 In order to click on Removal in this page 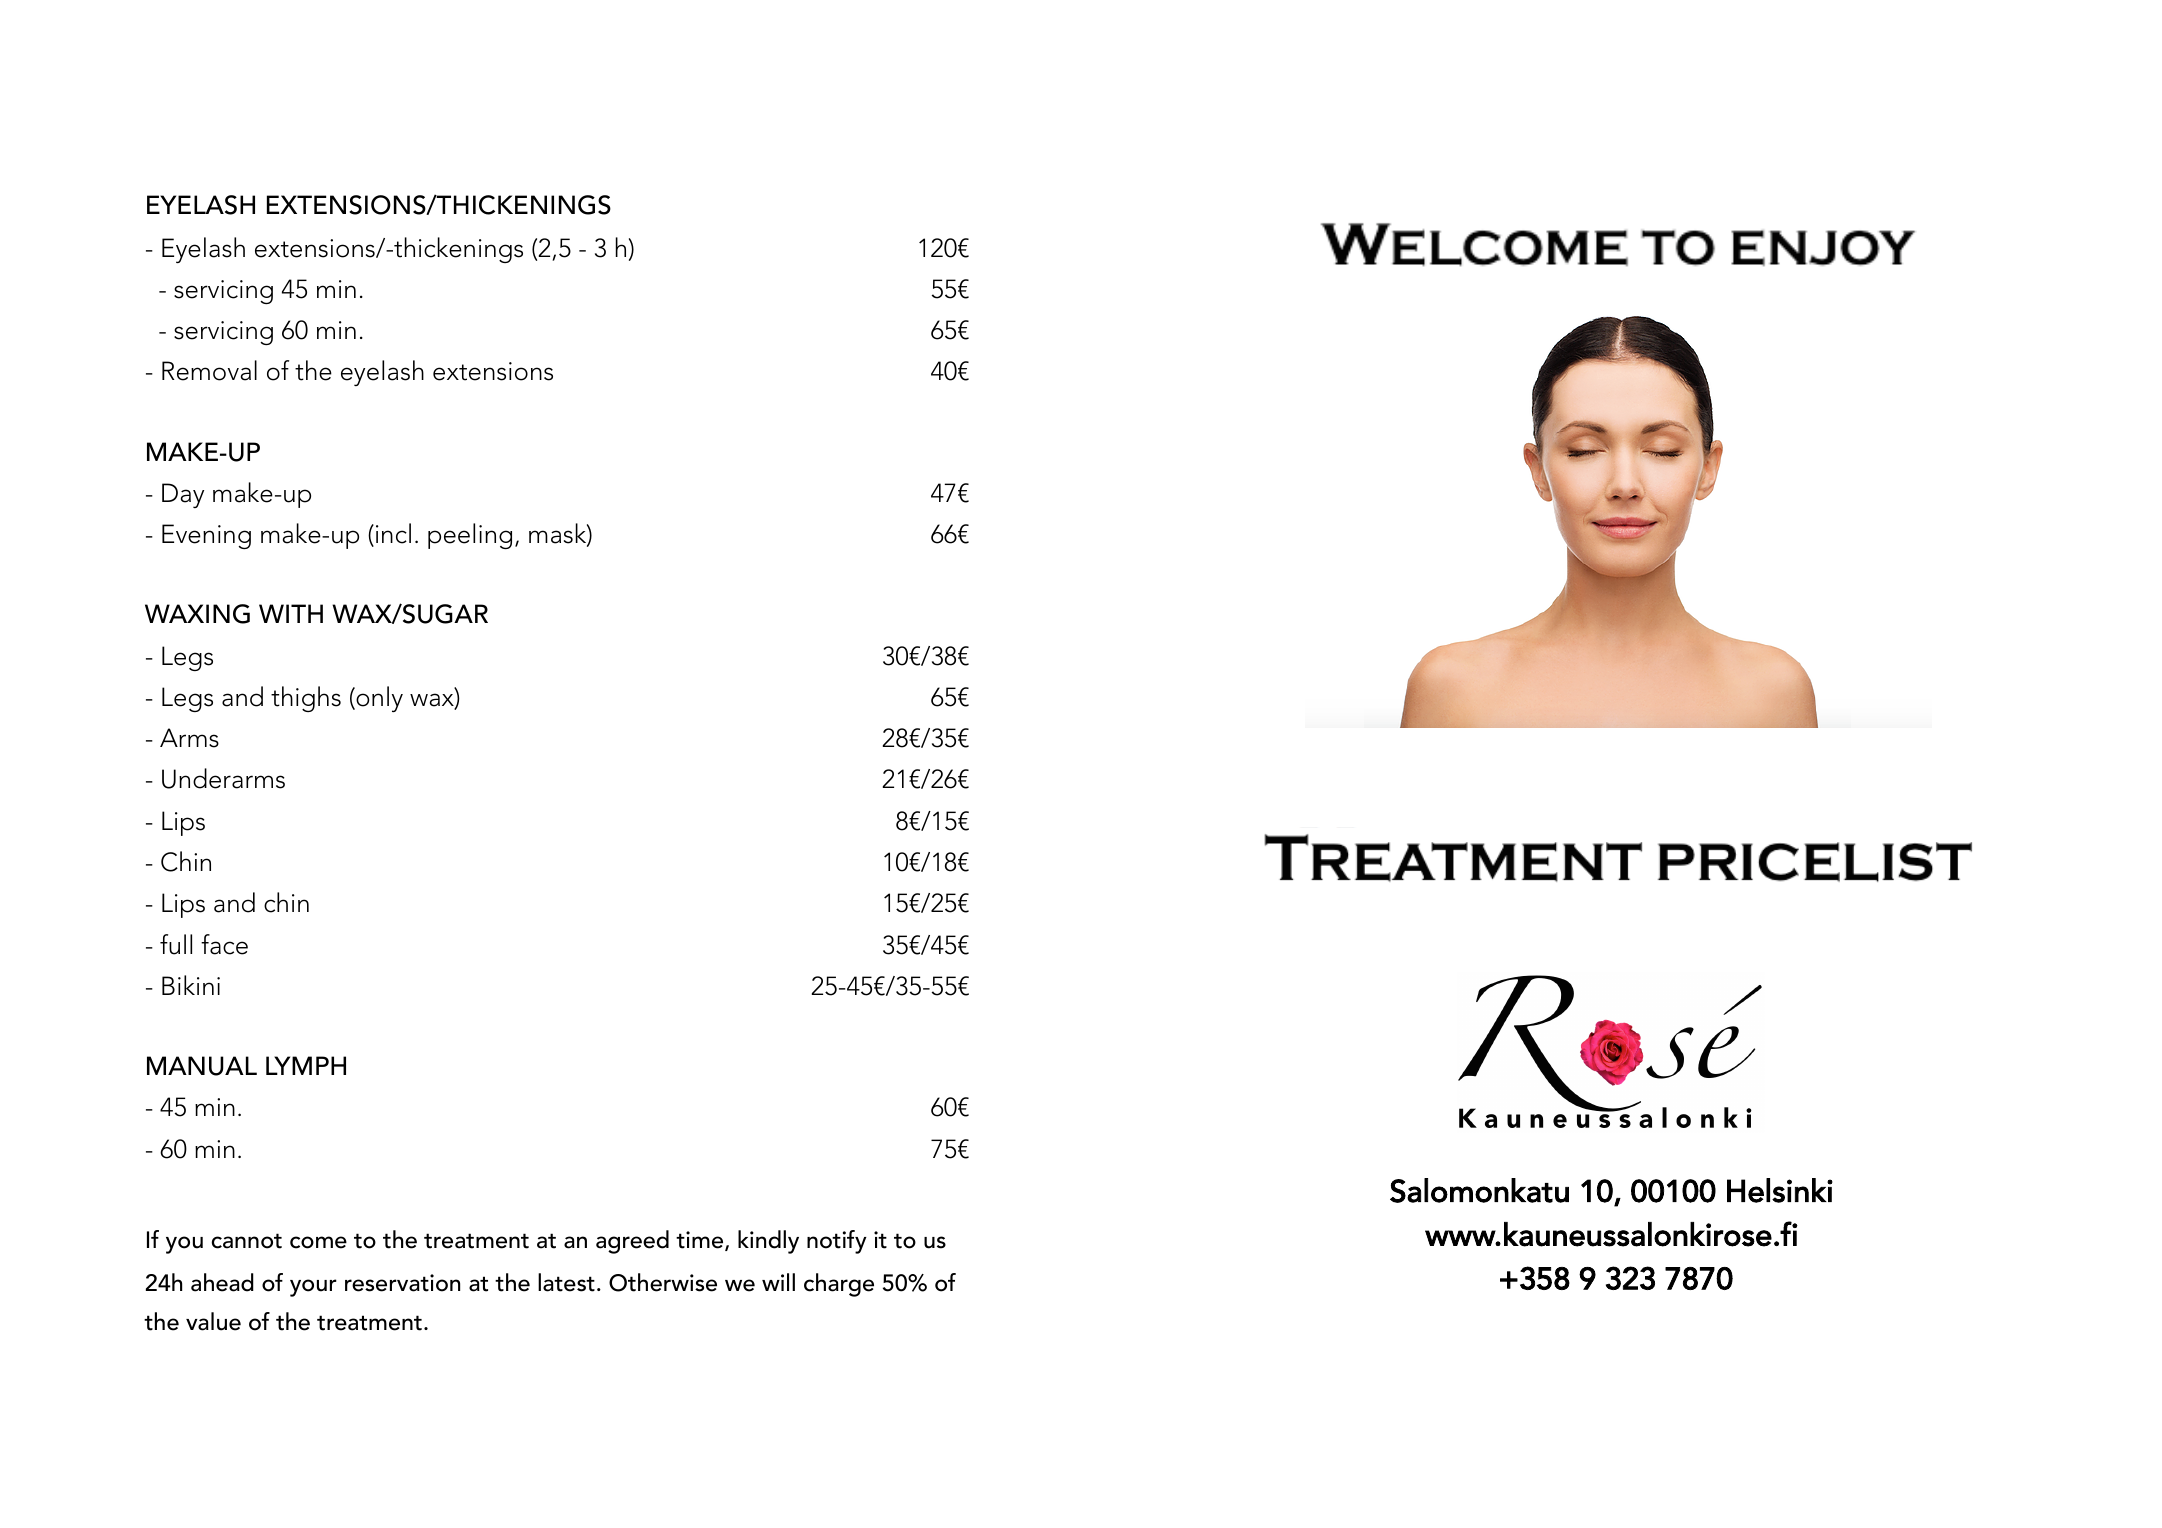, I will do `click(209, 370)`.
